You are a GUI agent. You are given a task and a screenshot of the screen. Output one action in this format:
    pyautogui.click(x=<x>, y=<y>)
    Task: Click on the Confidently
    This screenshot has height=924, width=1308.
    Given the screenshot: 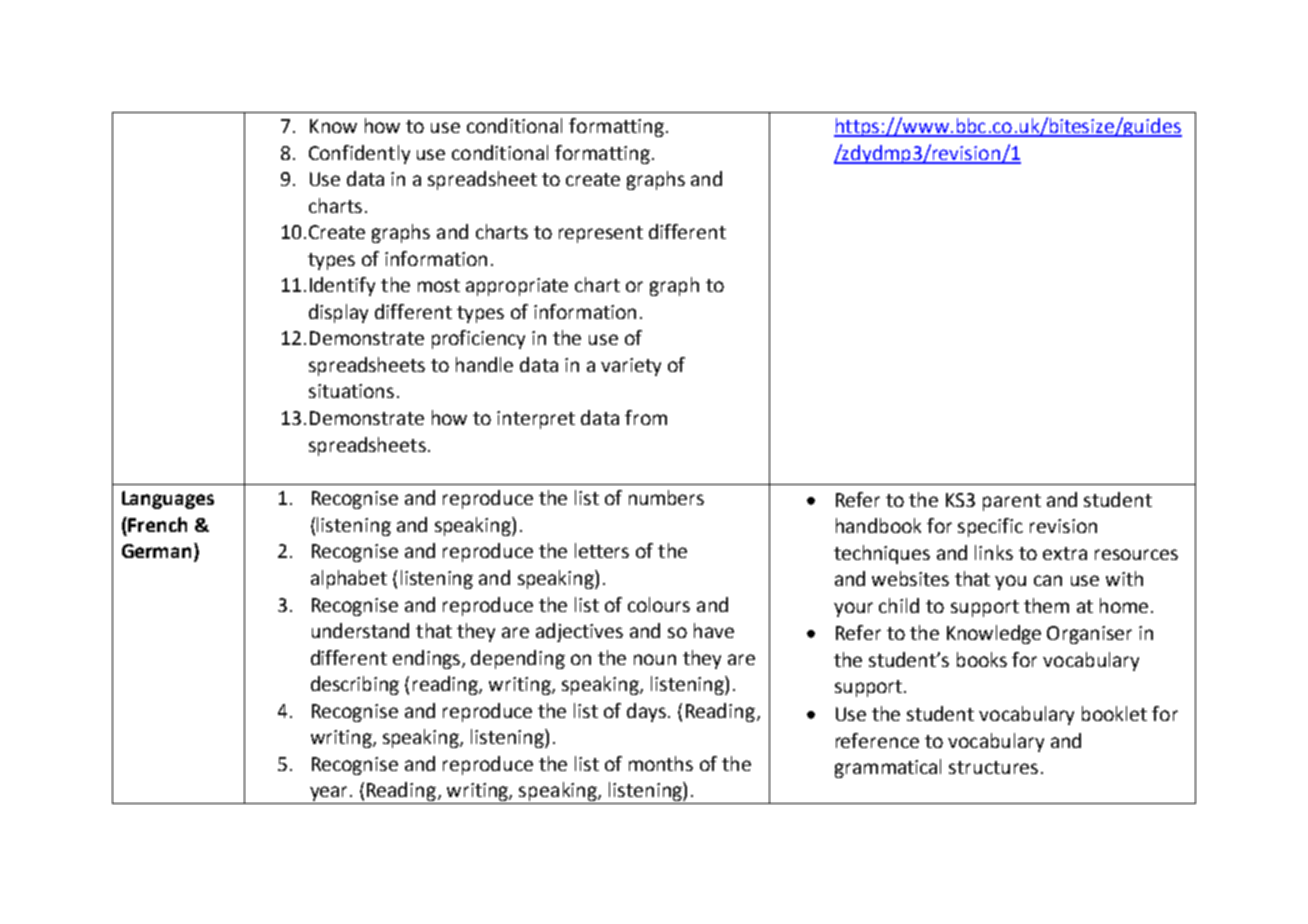 What is the action you would take?
    pyautogui.click(x=359, y=154)
